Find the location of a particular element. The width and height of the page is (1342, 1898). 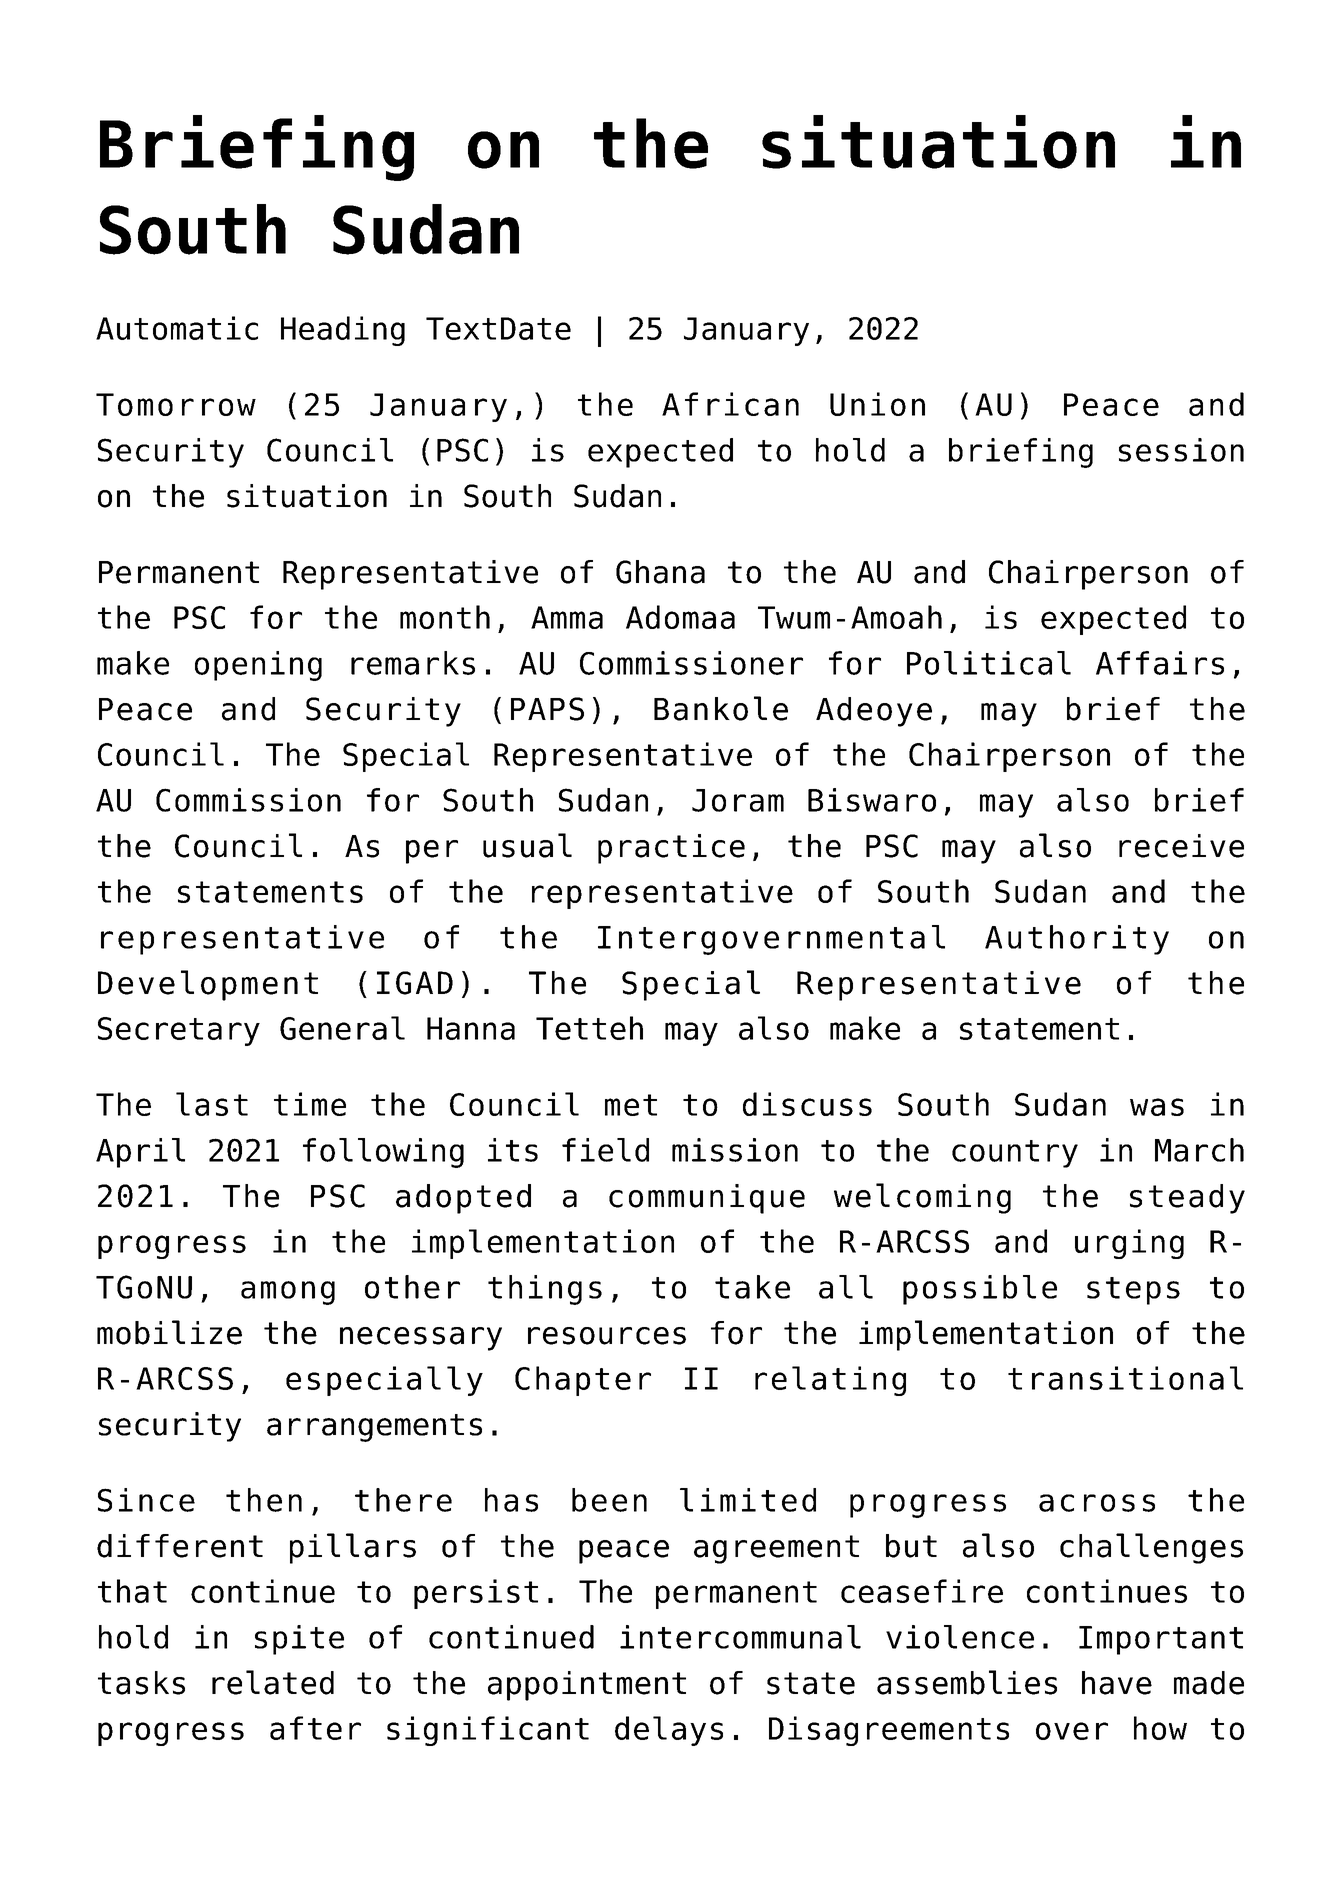

African is located at coordinates (730, 404).
